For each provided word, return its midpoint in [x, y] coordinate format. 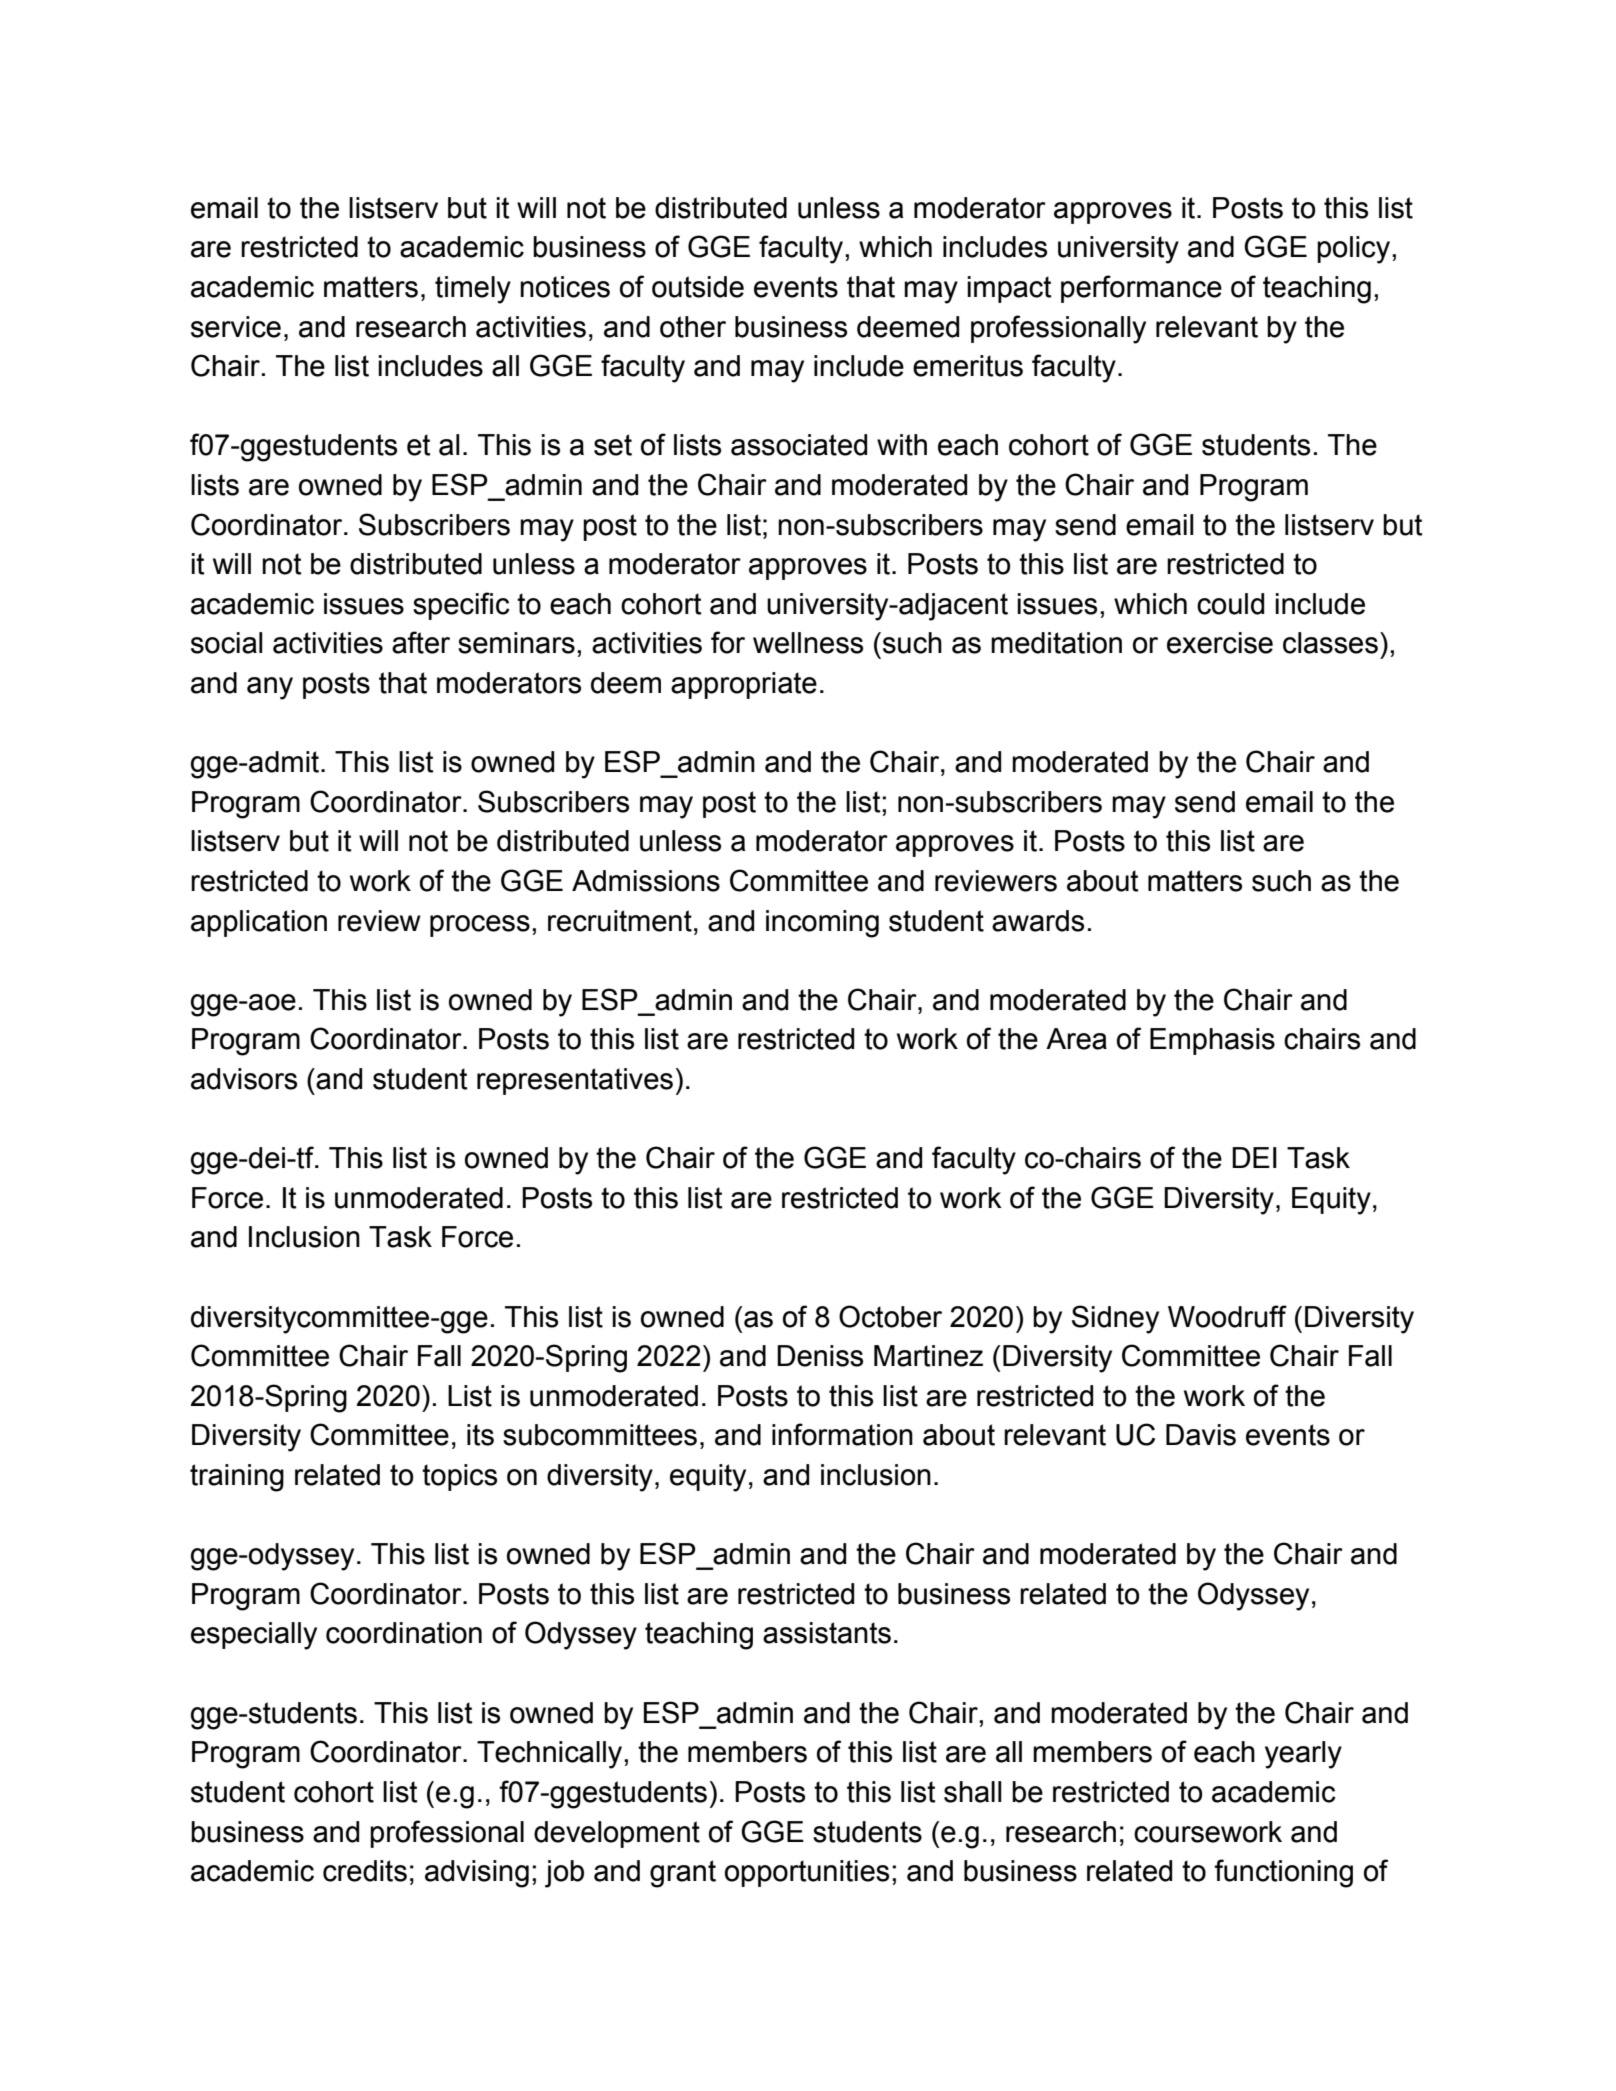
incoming [822, 924]
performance [1141, 289]
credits [365, 1871]
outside [698, 287]
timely [473, 290]
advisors [244, 1079]
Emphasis [1212, 1041]
